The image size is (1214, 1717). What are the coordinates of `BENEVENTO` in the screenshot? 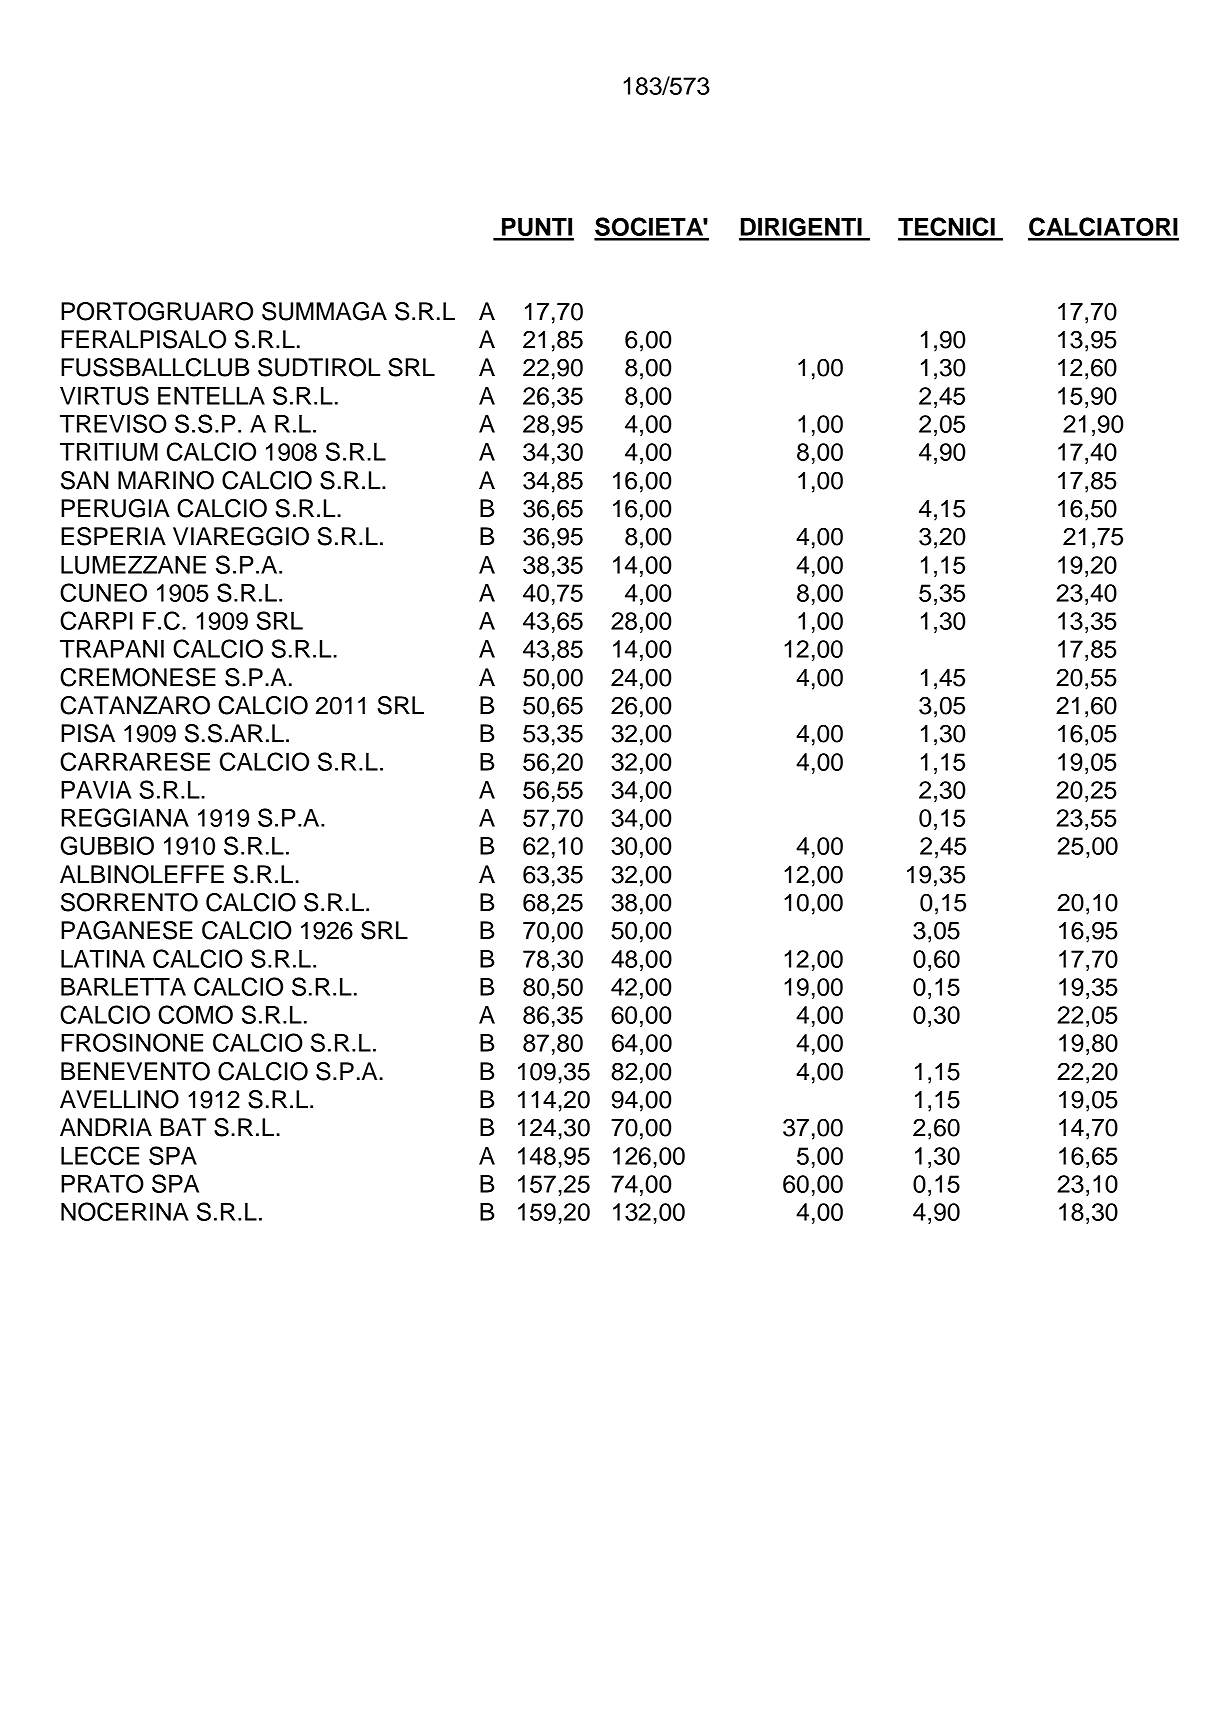 It's located at (135, 1071).
